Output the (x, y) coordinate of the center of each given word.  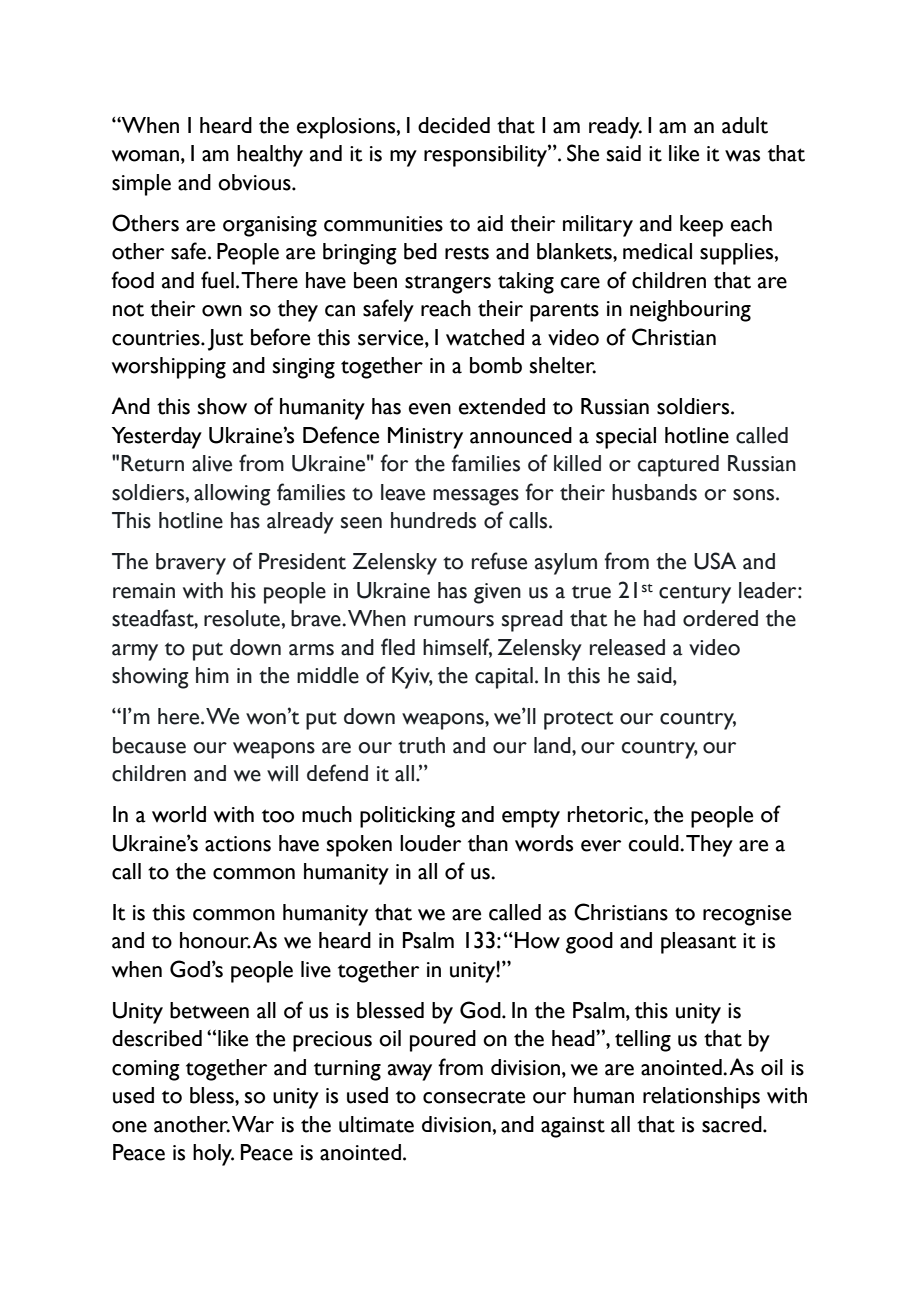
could (654, 843)
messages (476, 497)
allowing (232, 495)
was (742, 156)
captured (678, 466)
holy (213, 1155)
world (179, 814)
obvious (255, 182)
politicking (407, 817)
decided (454, 125)
